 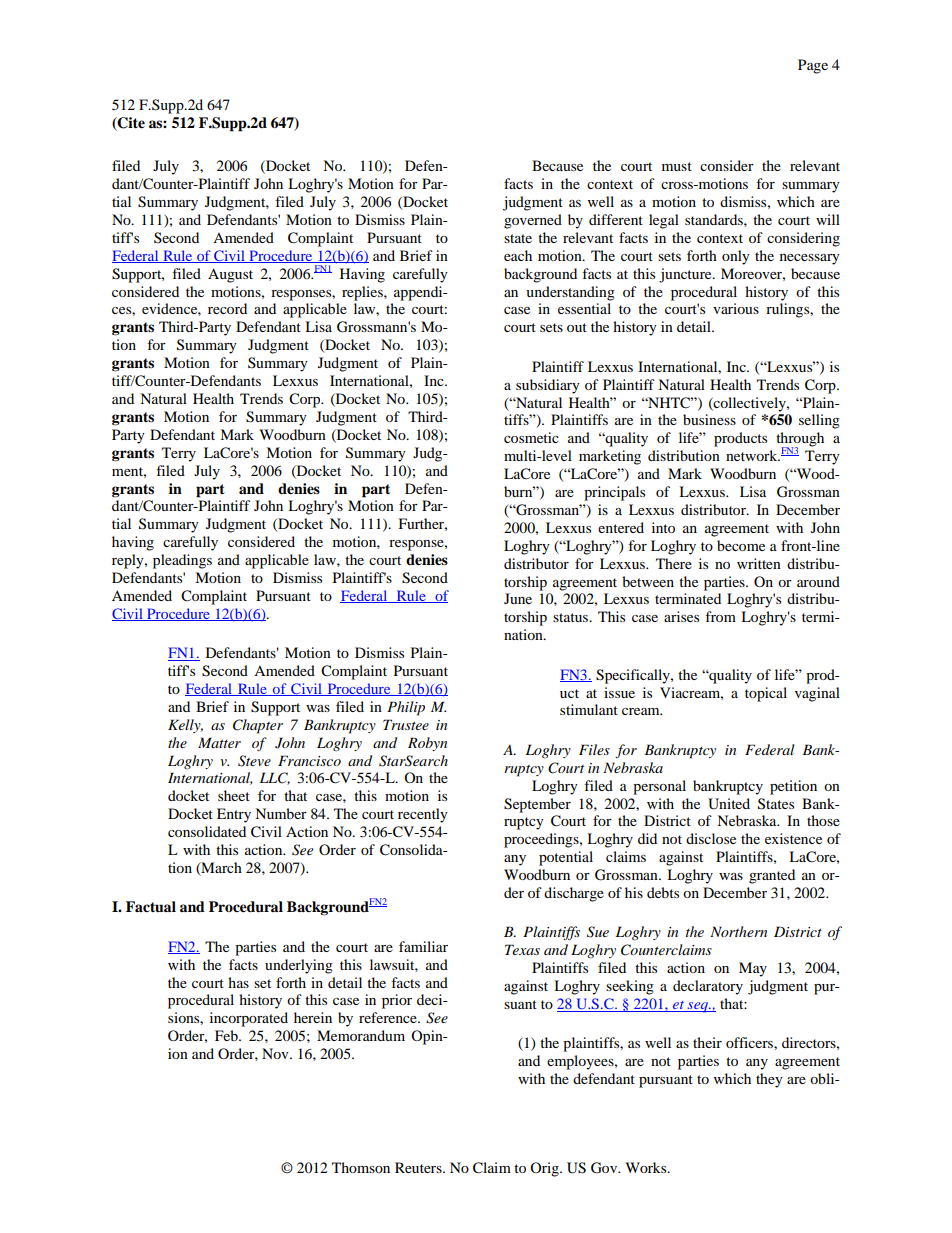 I want to click on Nov, so click(x=276, y=1053).
